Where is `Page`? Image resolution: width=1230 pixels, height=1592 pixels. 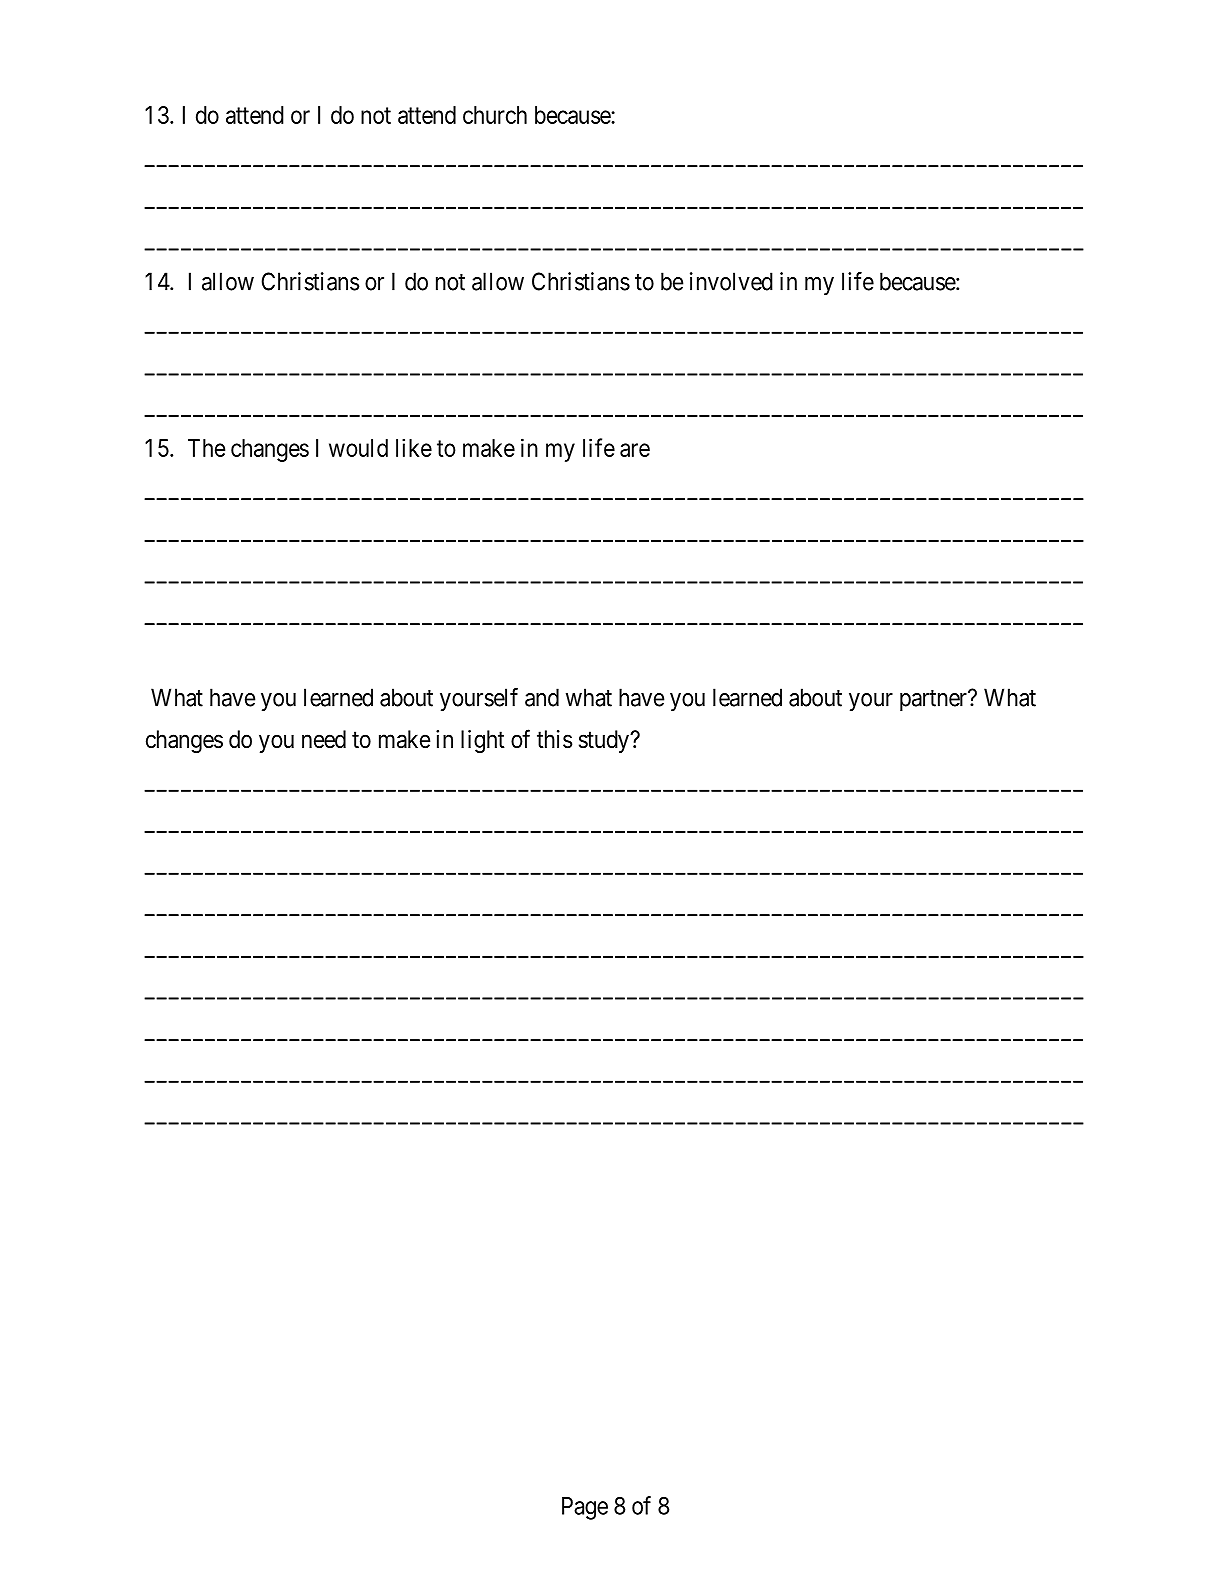 Page is located at coordinates (585, 1508).
